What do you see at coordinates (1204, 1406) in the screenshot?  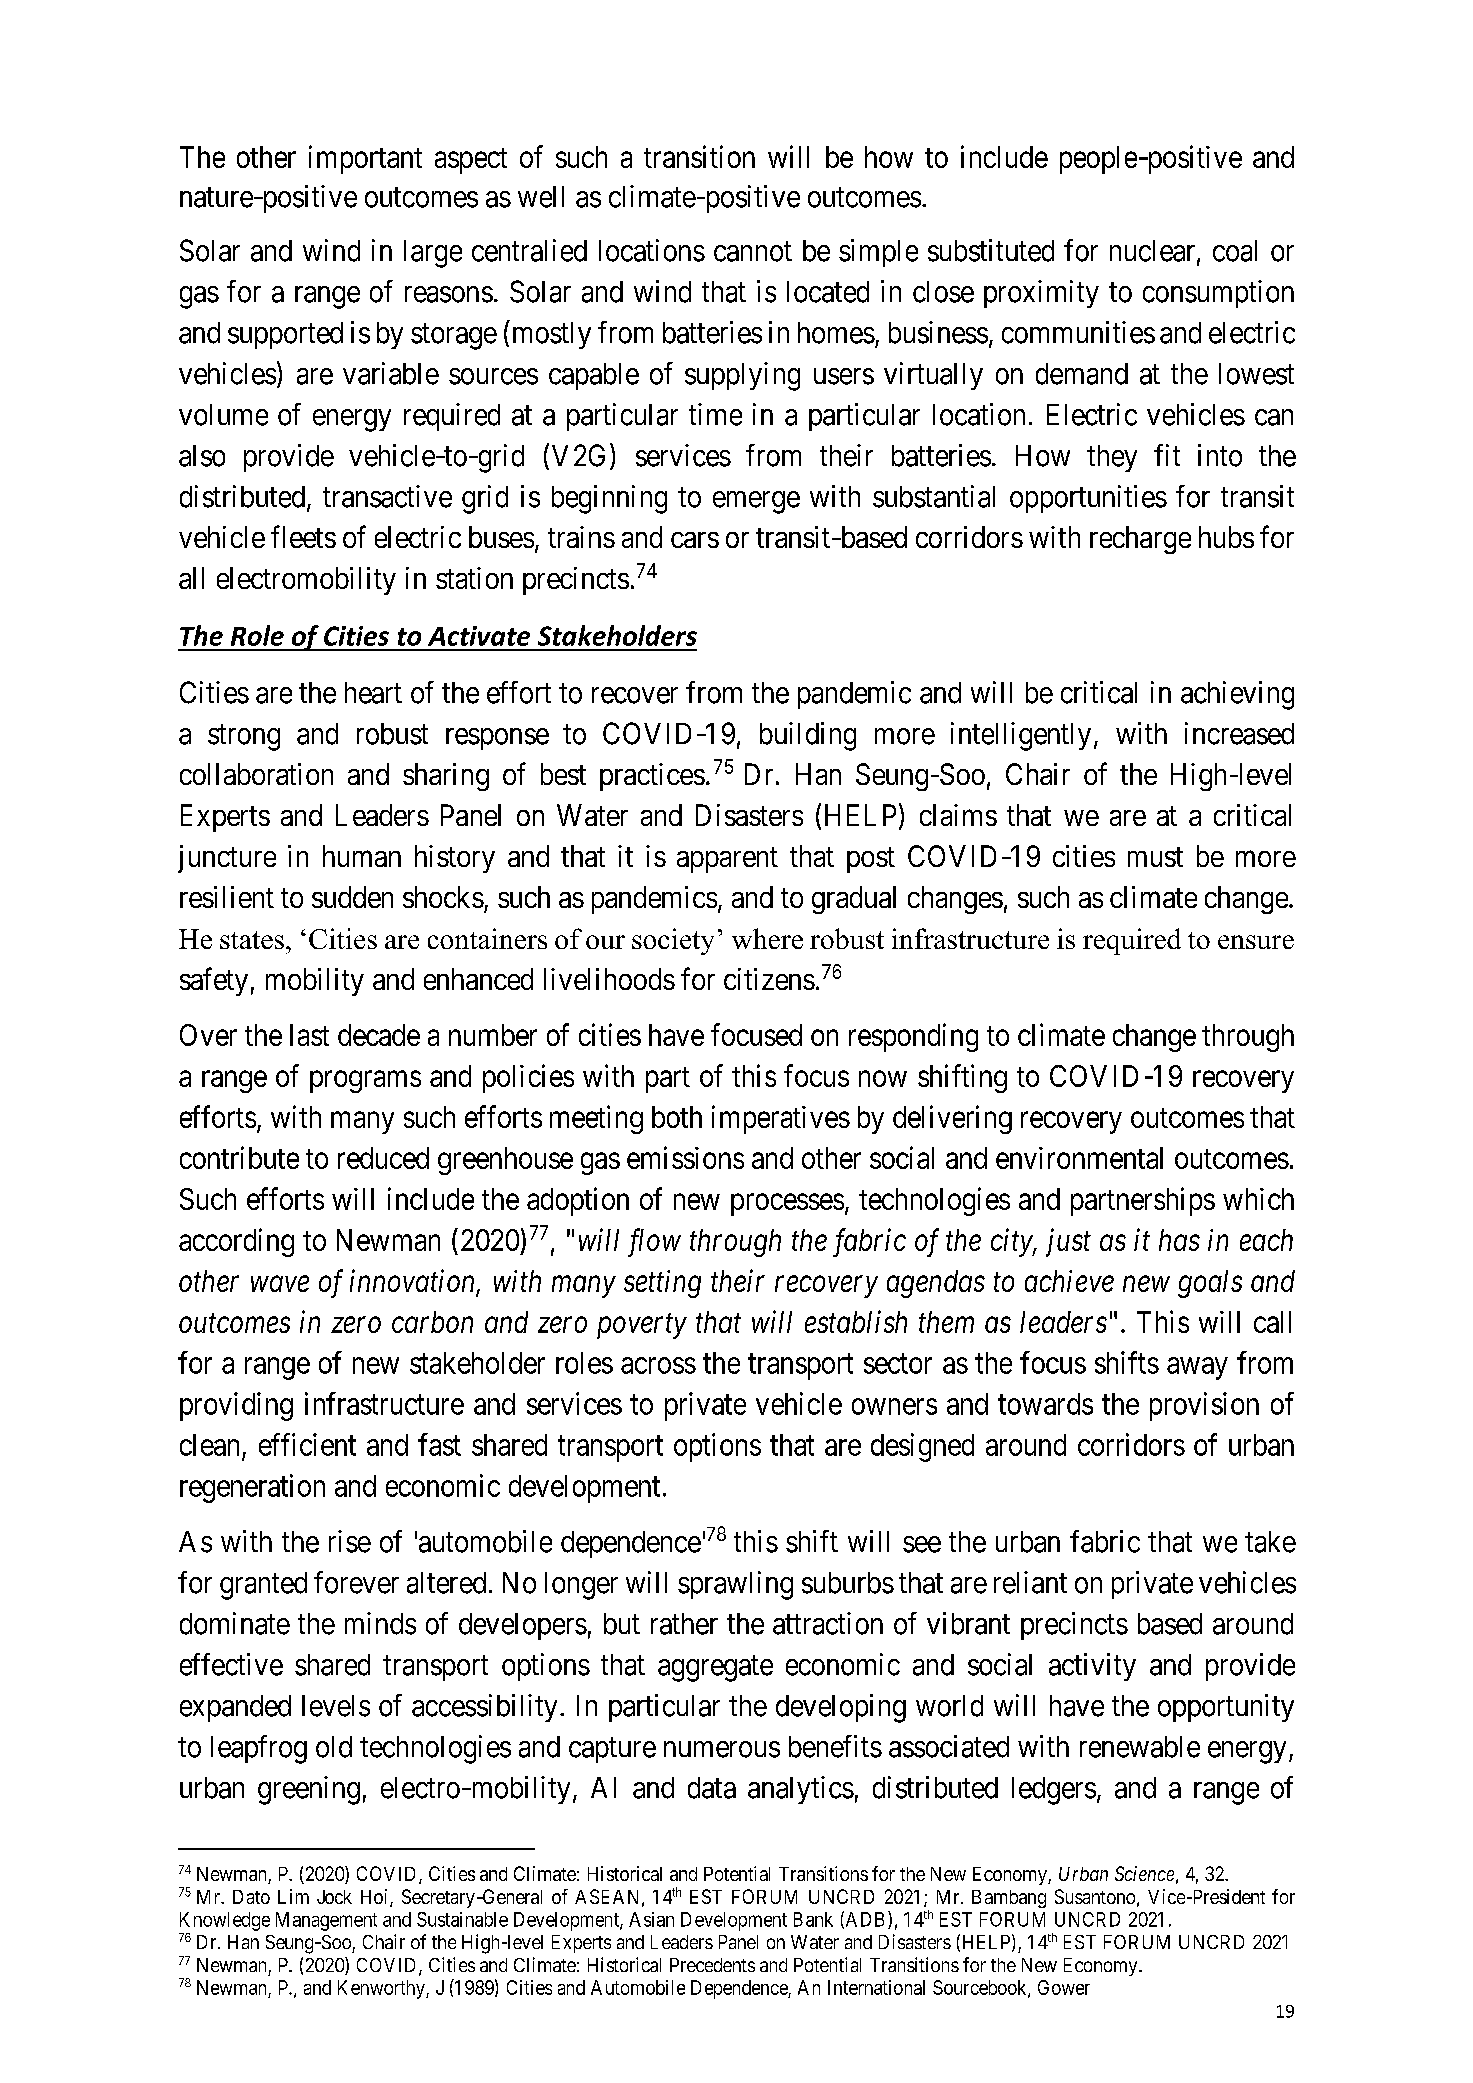 I see `provision` at bounding box center [1204, 1406].
